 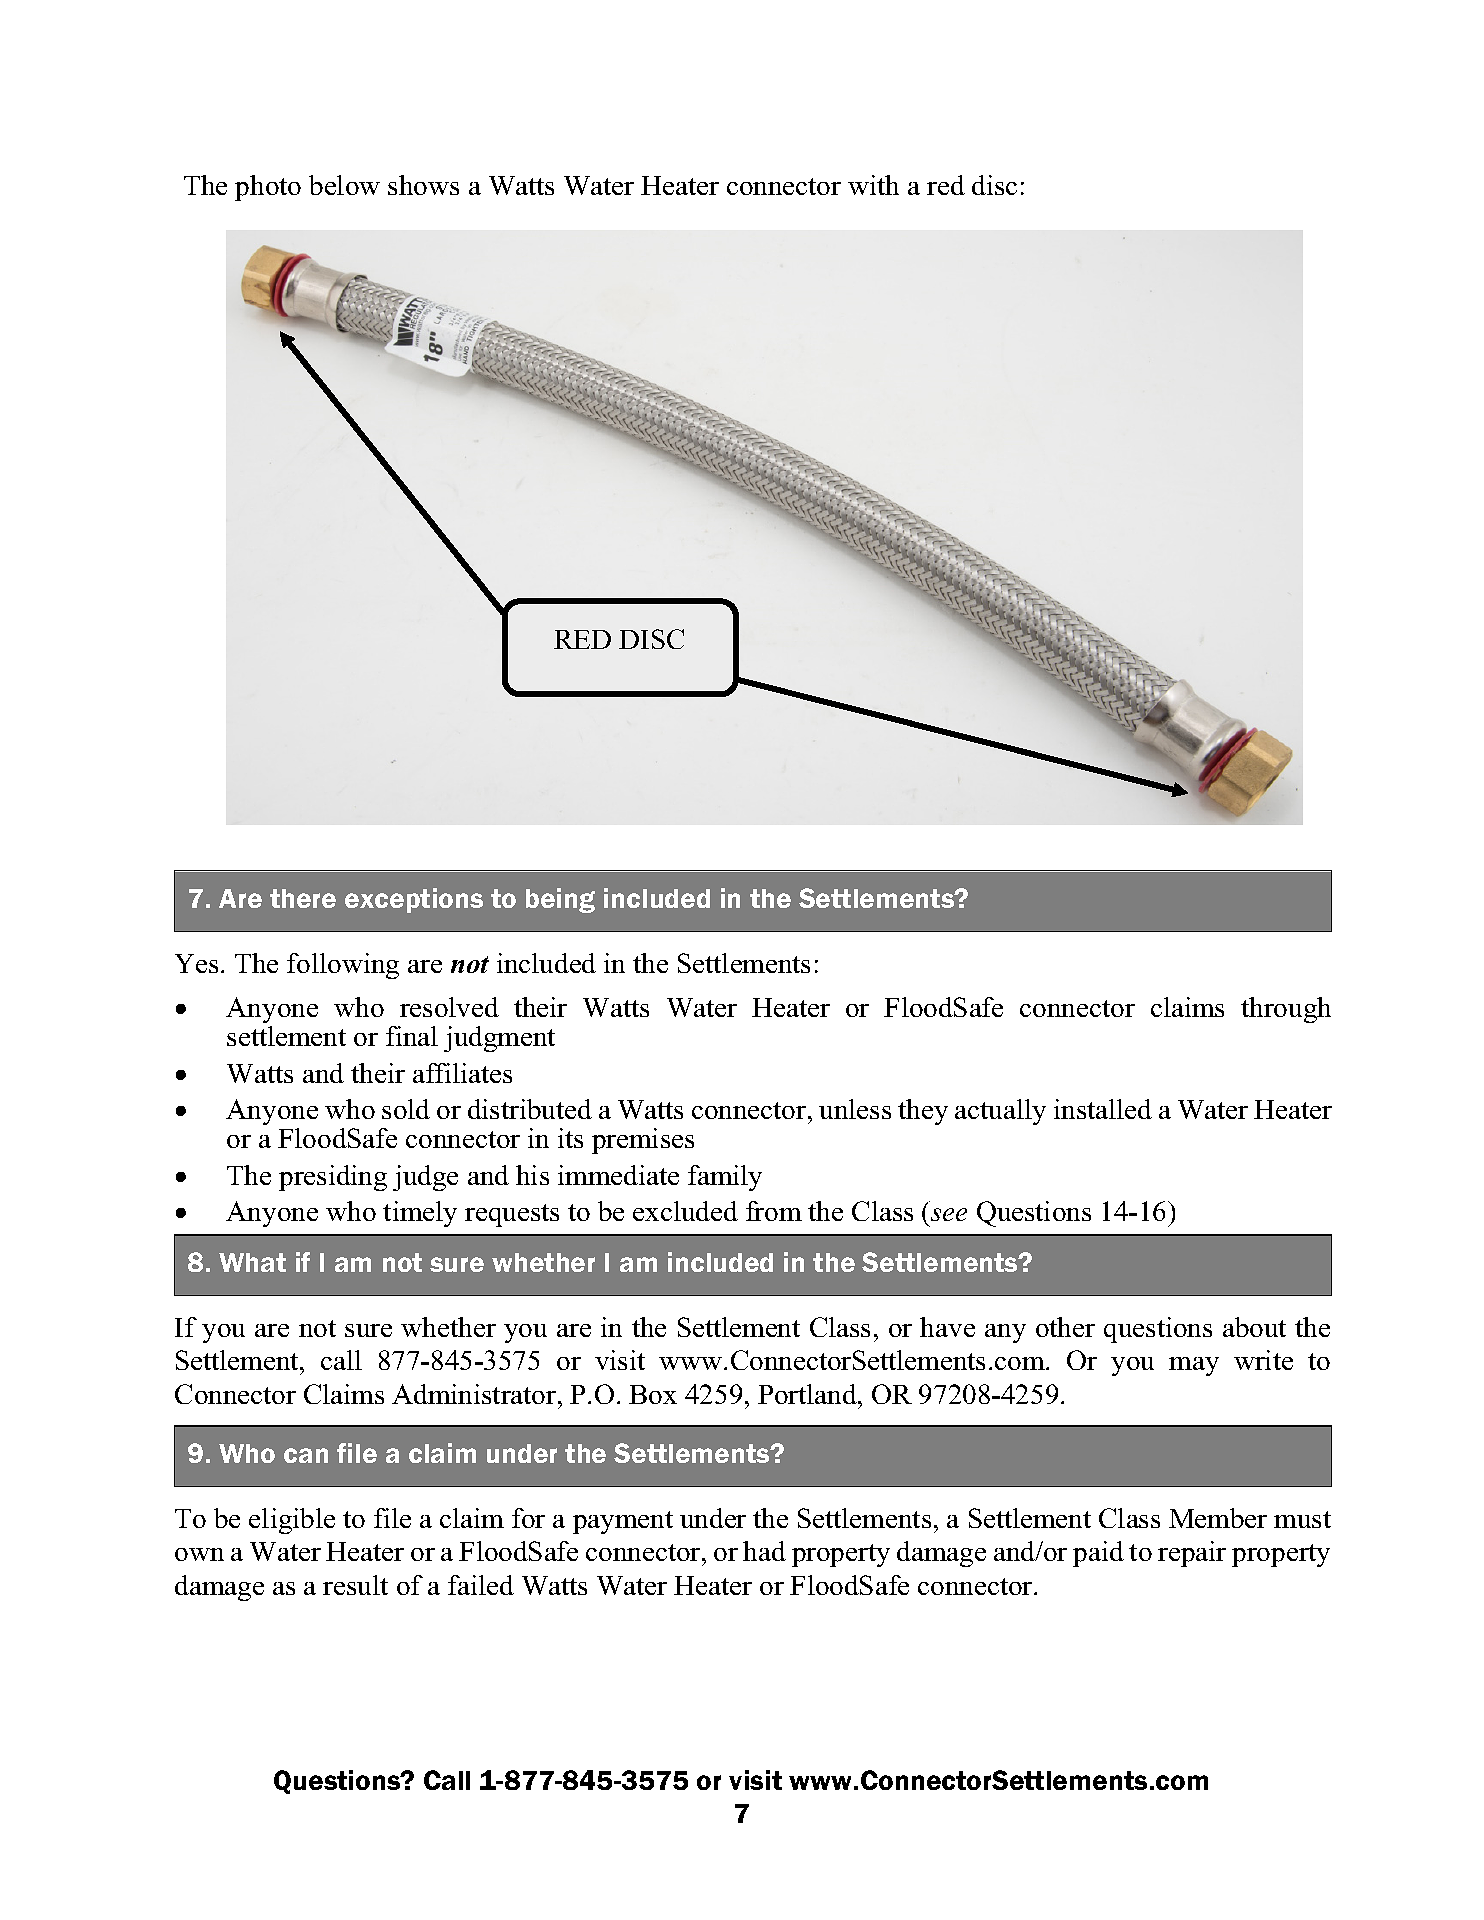 I want to click on installed, so click(x=1103, y=1109).
